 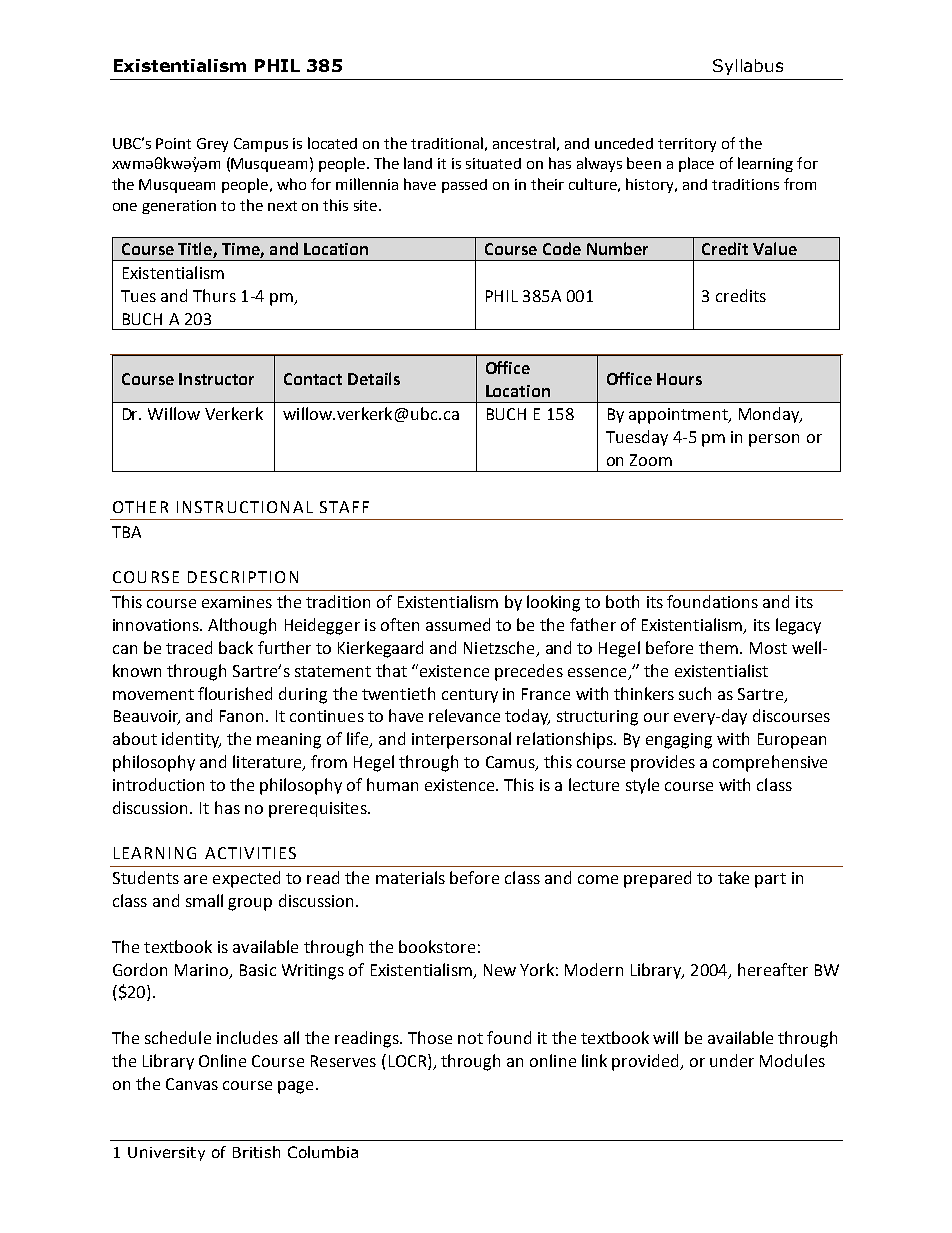 What do you see at coordinates (524, 143) in the screenshot?
I see `ancestral` at bounding box center [524, 143].
